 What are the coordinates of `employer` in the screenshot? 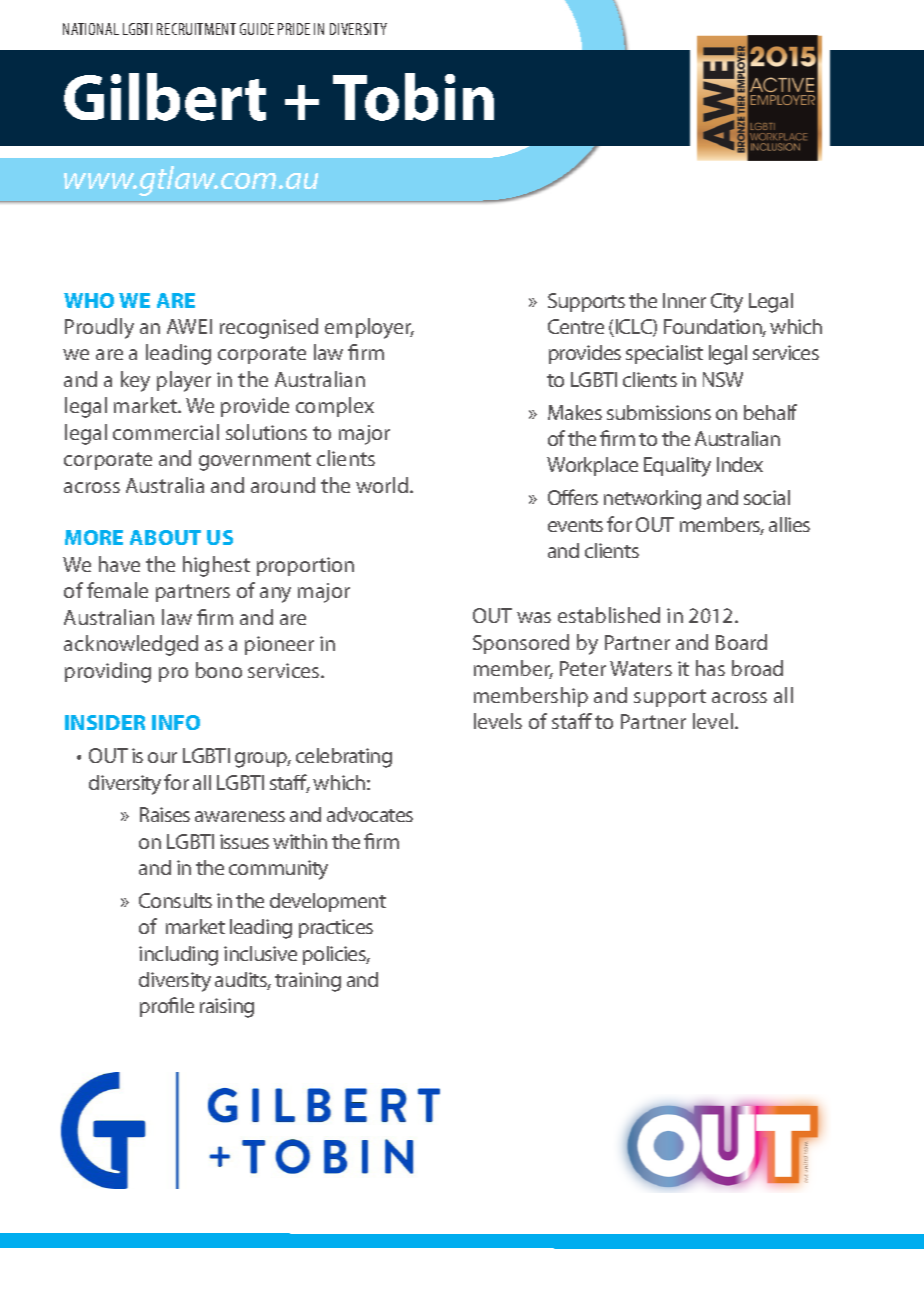 It's located at (369, 328).
